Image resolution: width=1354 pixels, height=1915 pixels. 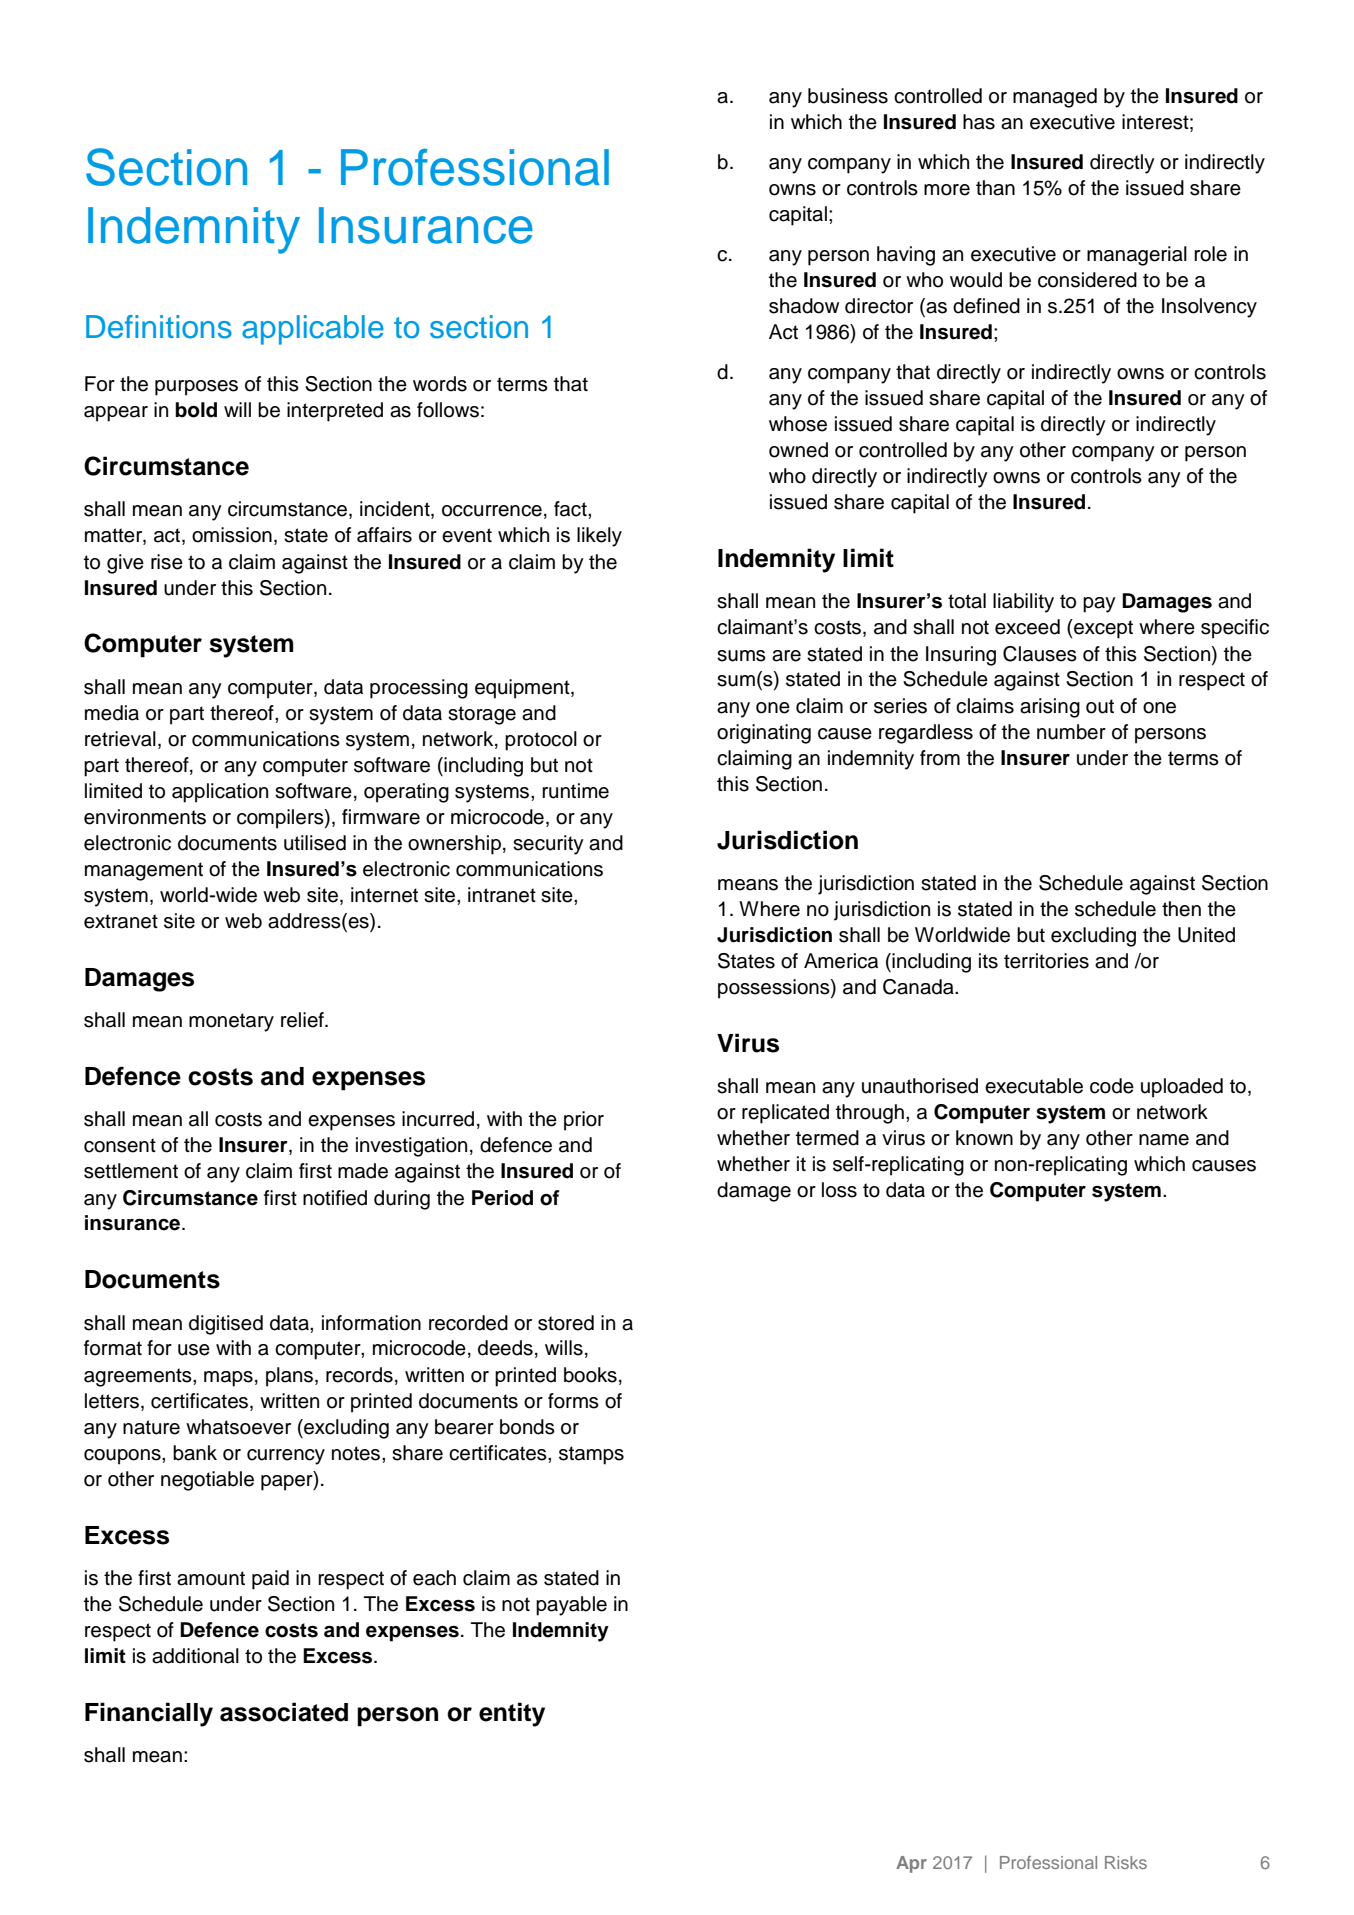 I want to click on applicable, so click(x=313, y=330).
